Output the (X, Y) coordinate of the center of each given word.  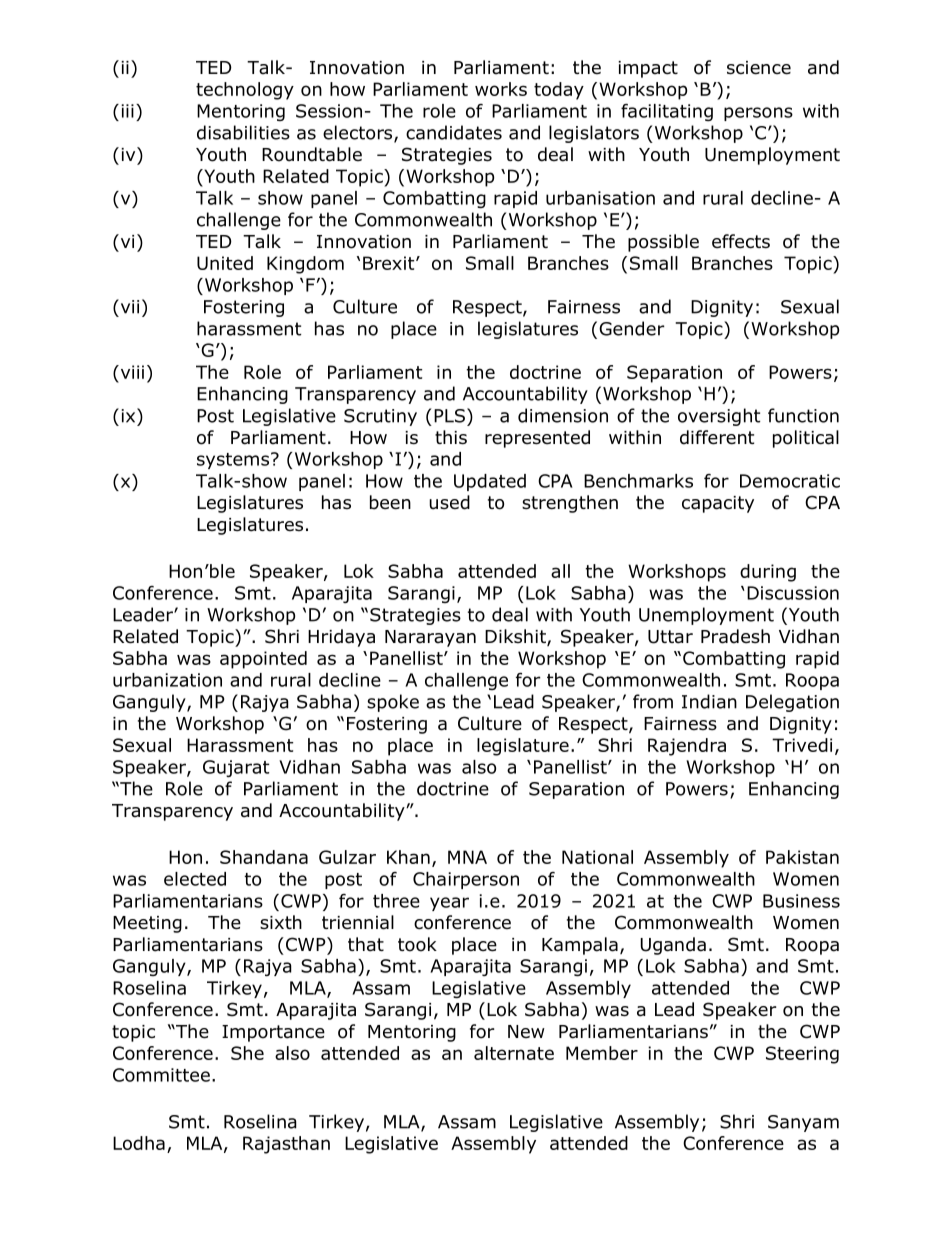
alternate (514, 1053)
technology (245, 91)
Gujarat (236, 768)
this (451, 437)
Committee (161, 1075)
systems (233, 461)
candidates (454, 132)
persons (758, 114)
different (717, 437)
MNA (467, 857)
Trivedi (802, 745)
